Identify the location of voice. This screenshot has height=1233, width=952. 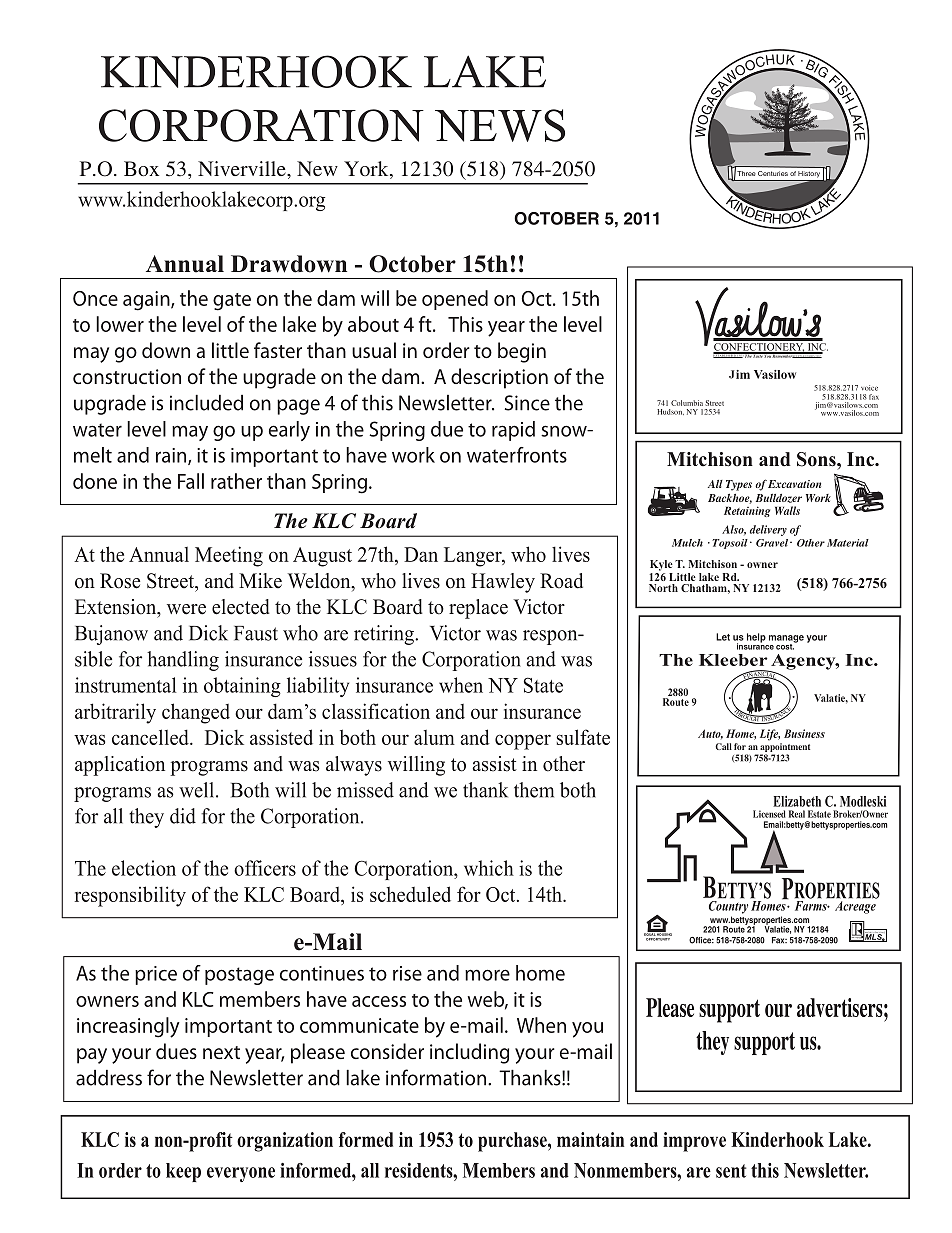
(869, 388).
